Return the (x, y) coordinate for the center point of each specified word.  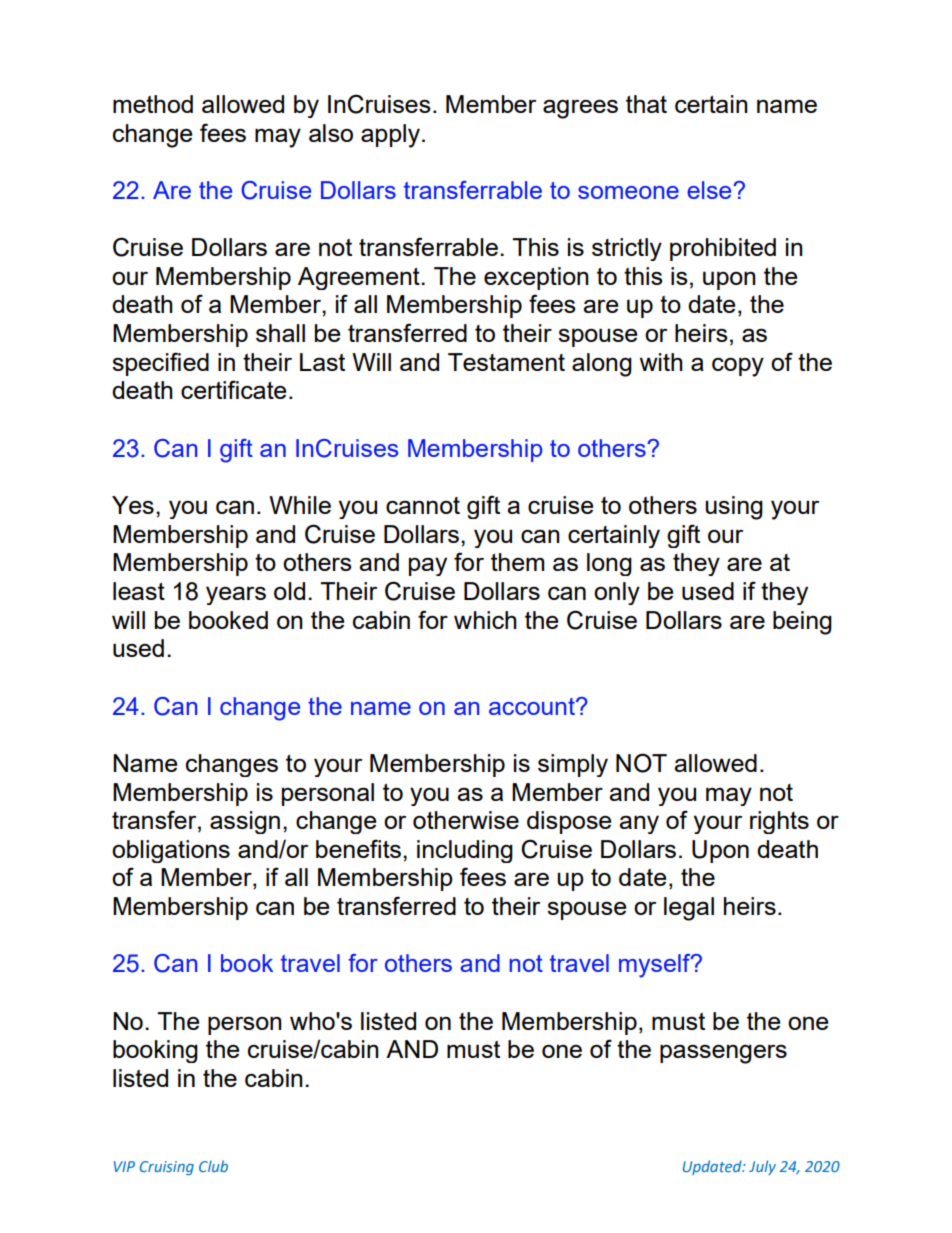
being (802, 623)
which (485, 620)
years (236, 595)
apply (392, 136)
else (710, 190)
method (153, 104)
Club (213, 1166)
